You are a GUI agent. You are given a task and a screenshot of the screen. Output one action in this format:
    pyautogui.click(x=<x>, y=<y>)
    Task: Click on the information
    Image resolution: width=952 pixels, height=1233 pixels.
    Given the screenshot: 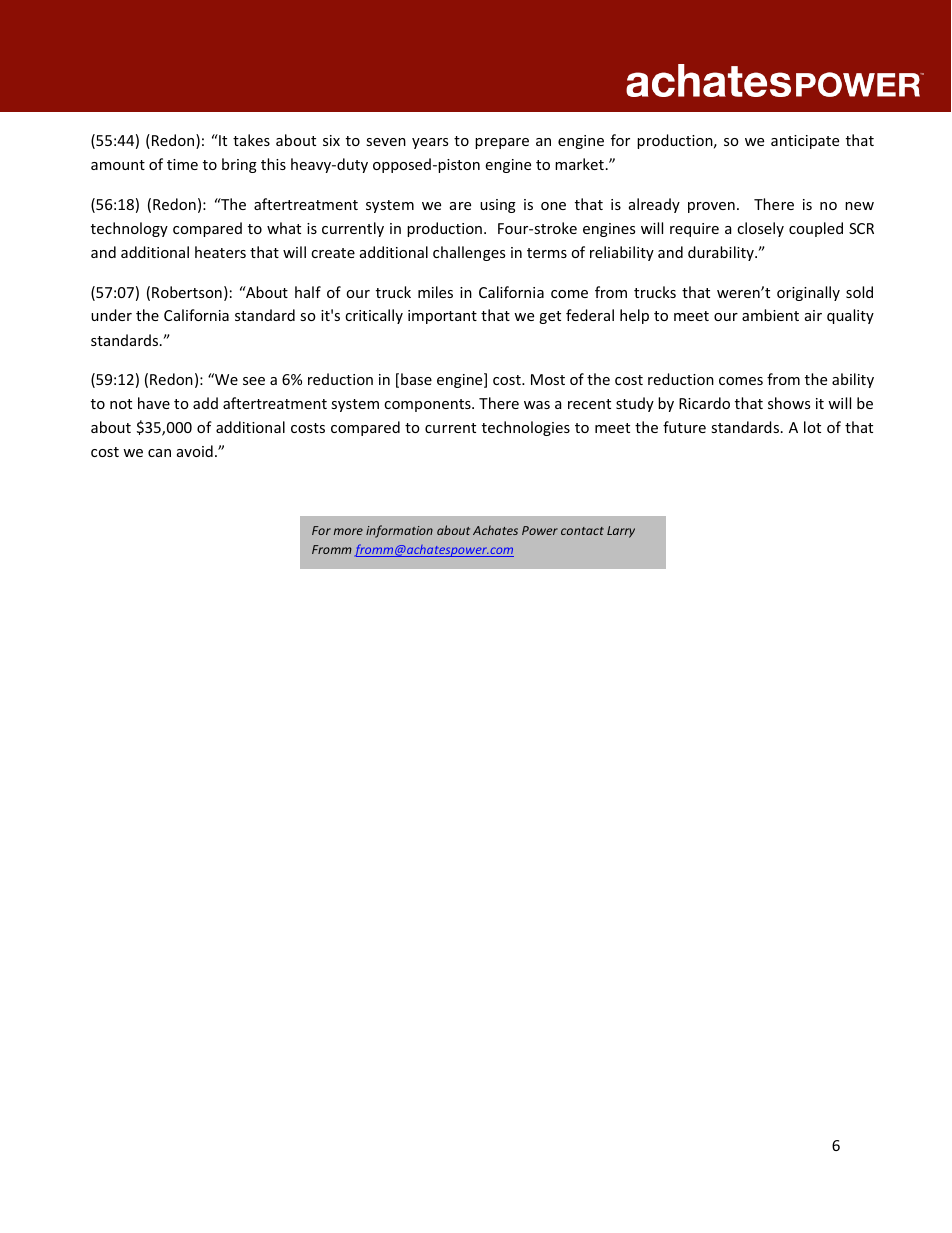 What is the action you would take?
    pyautogui.click(x=399, y=531)
